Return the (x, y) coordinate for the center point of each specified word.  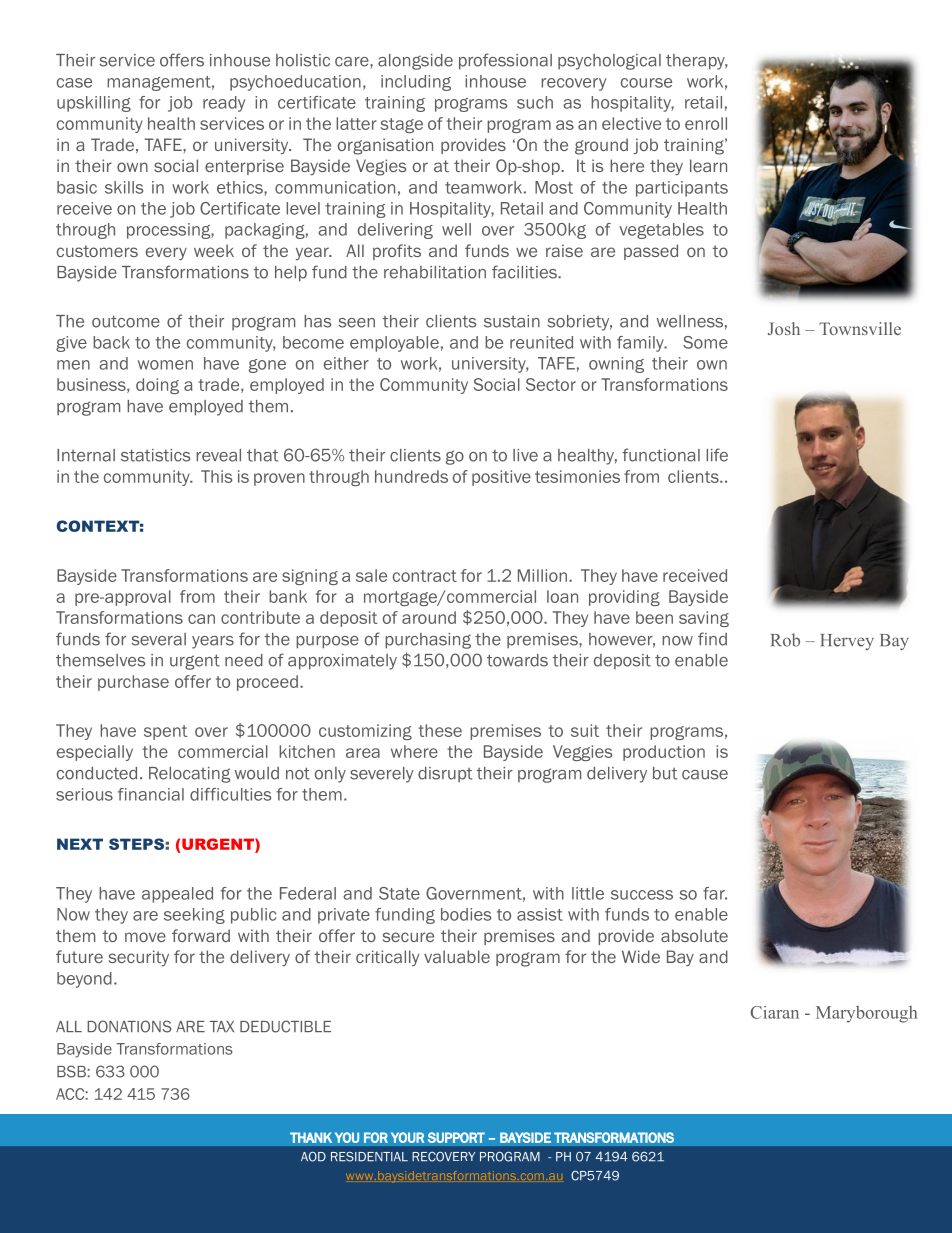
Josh (784, 328)
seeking (194, 916)
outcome (126, 321)
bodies (466, 914)
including (416, 83)
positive (501, 478)
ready (224, 104)
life (717, 455)
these (440, 730)
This (216, 476)
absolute (694, 935)
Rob (785, 640)
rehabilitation (435, 272)
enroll (706, 123)
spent (166, 732)
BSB (71, 1071)
